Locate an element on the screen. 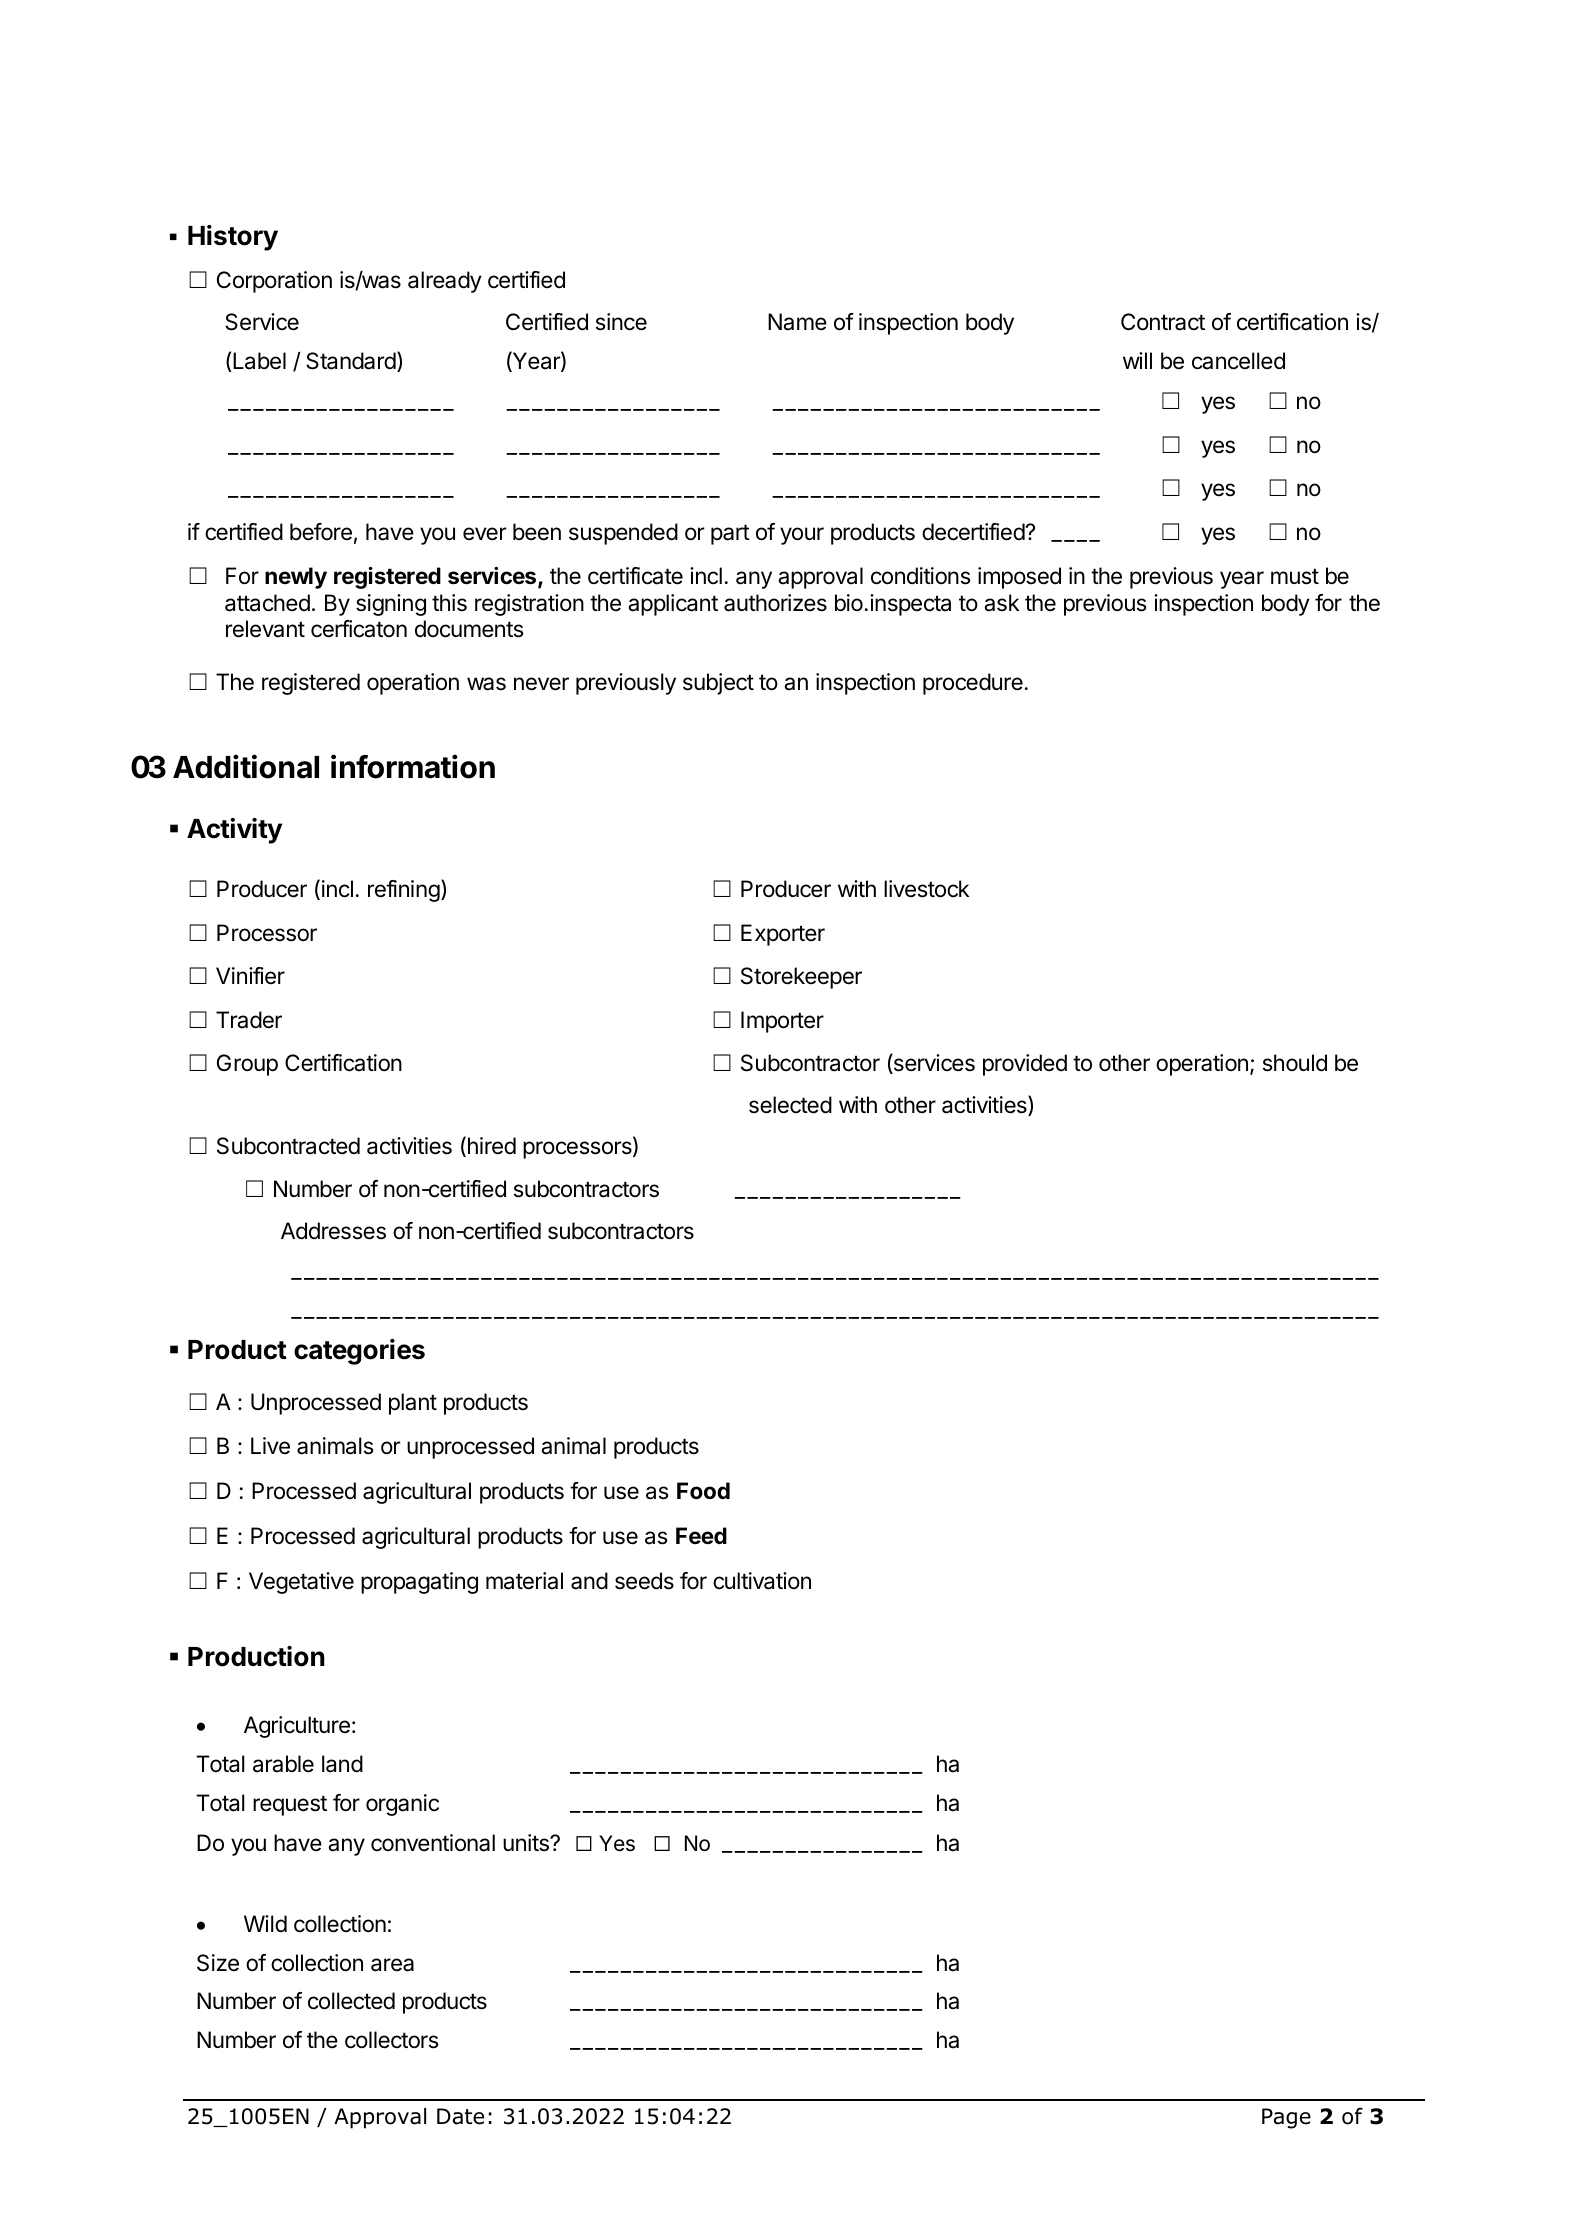 The image size is (1571, 2222). collectors is located at coordinates (392, 2040).
